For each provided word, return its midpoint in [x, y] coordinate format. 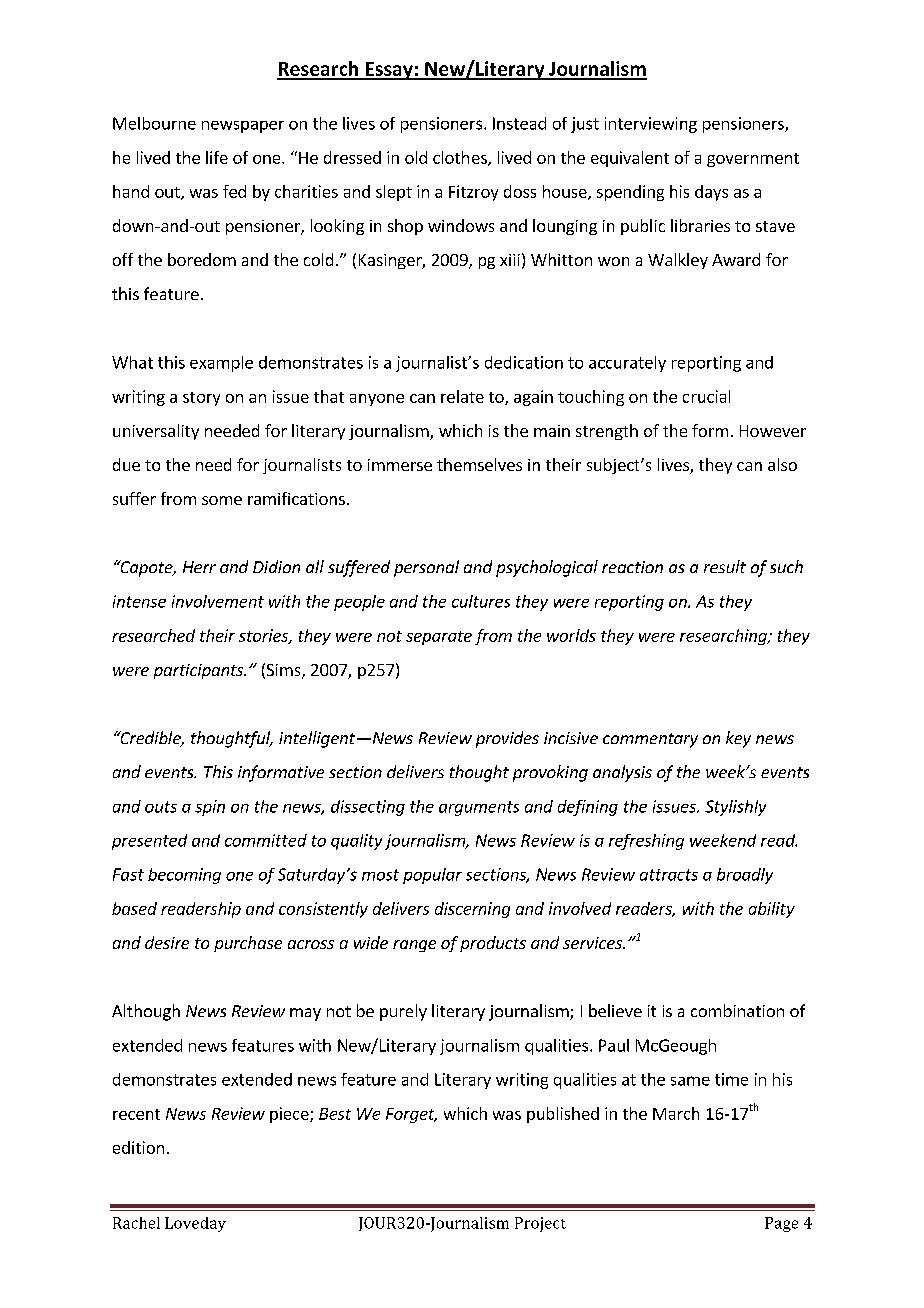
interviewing [651, 125]
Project [540, 1224]
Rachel [136, 1223]
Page [781, 1224]
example [221, 364]
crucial [706, 396]
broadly [745, 876]
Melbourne [154, 123]
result [725, 566]
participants [200, 671]
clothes [461, 158]
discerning [472, 910]
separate [439, 638]
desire [167, 942]
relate [462, 396]
